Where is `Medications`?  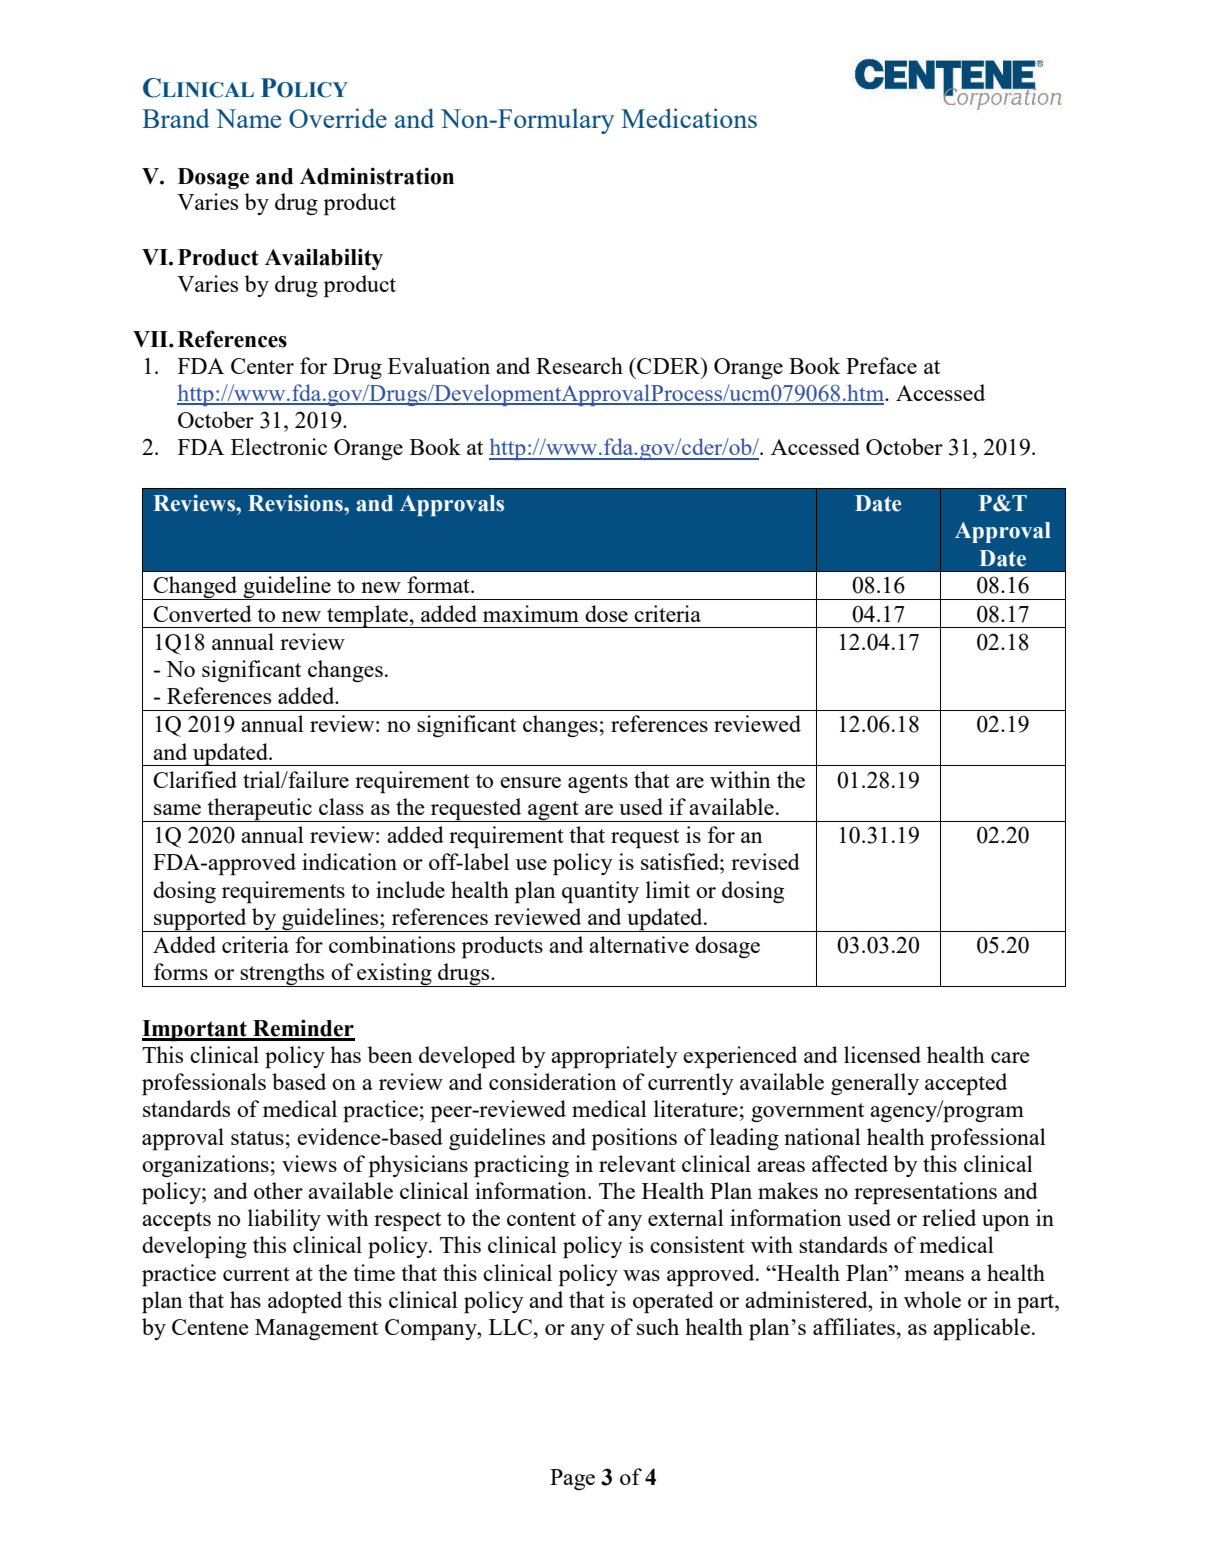
Medications is located at coordinates (689, 118).
